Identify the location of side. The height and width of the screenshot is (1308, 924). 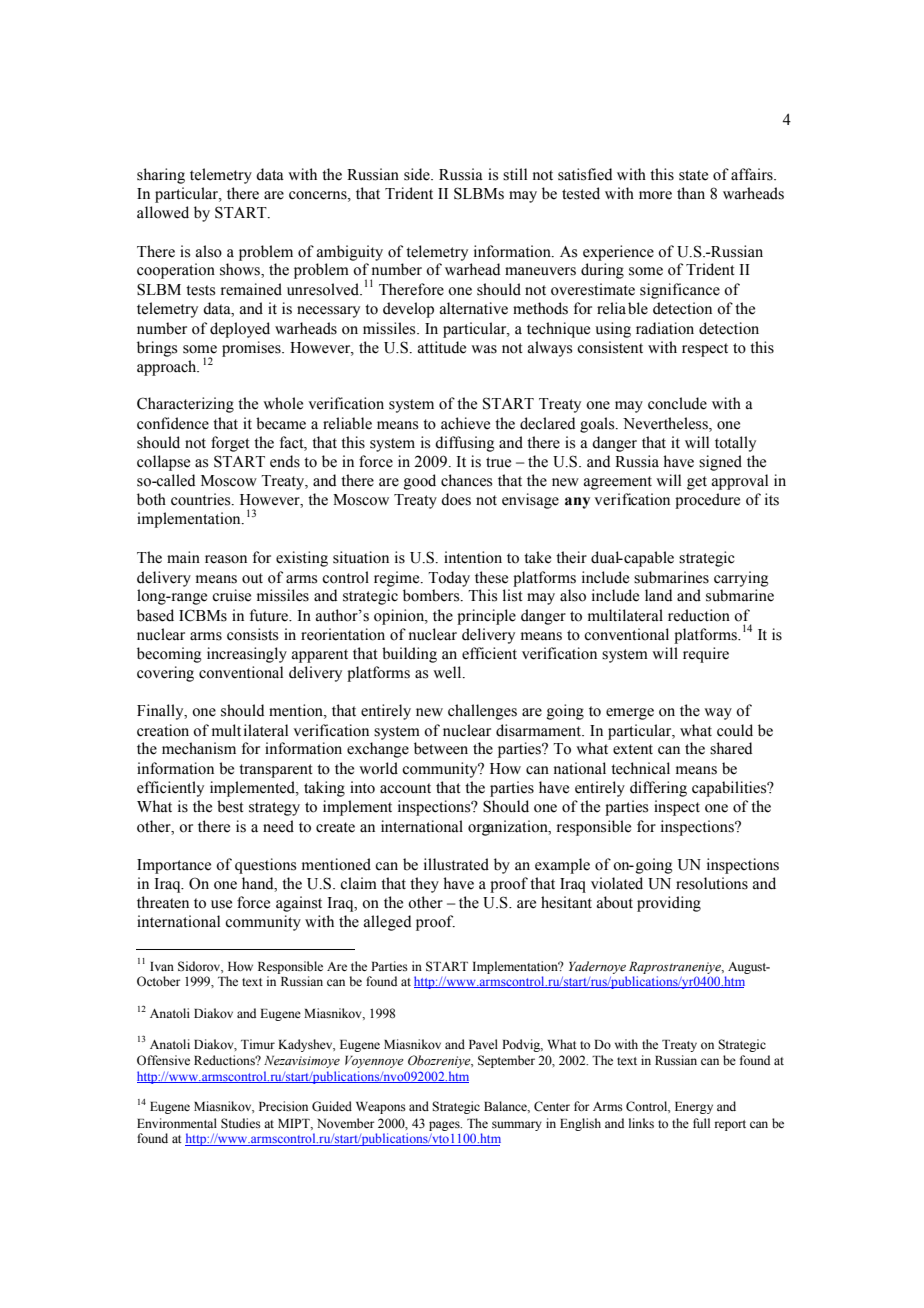
(418, 174).
